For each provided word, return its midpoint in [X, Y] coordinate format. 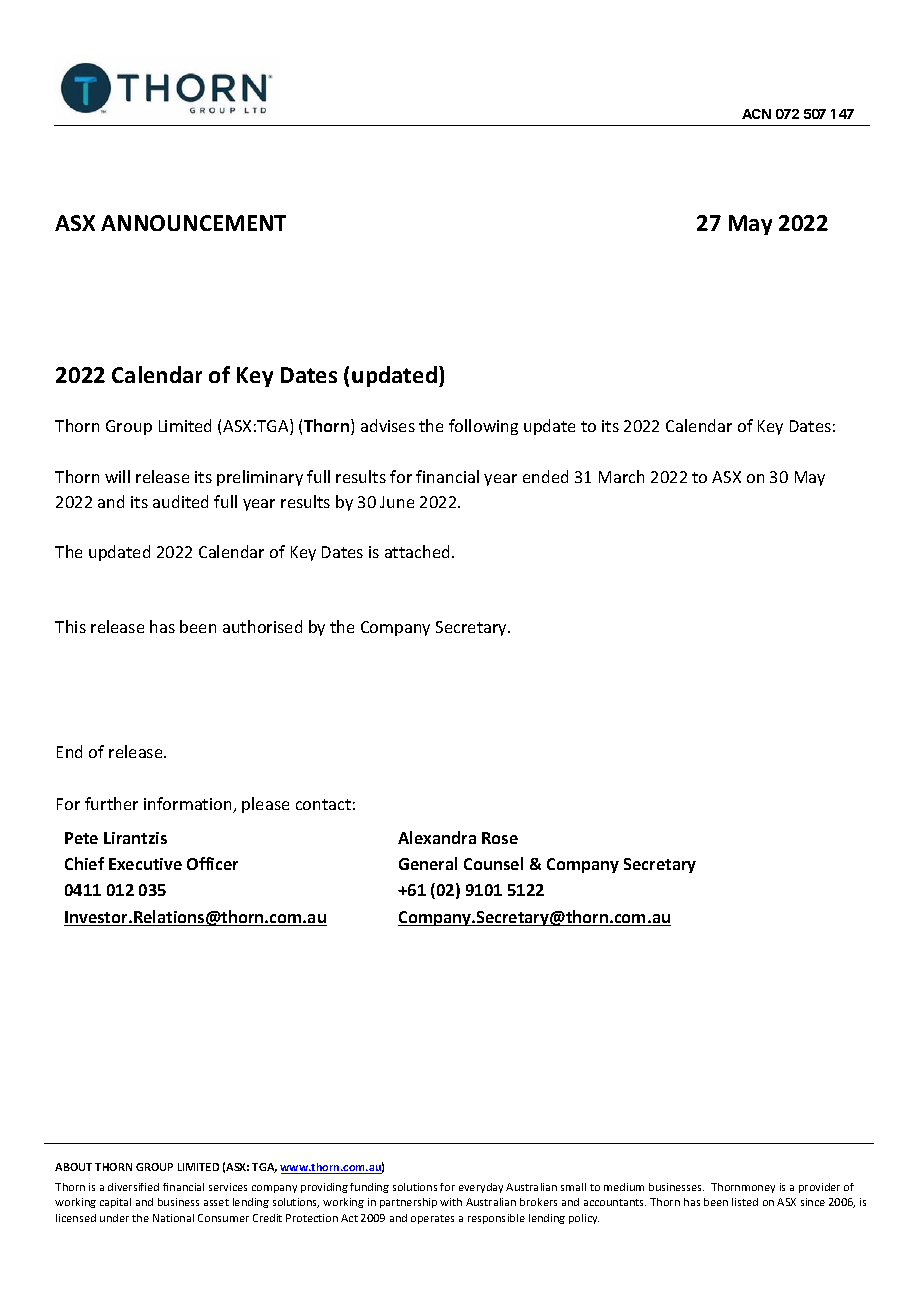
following [483, 427]
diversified [133, 1187]
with [451, 1202]
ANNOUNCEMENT [193, 223]
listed [745, 1202]
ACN [756, 114]
